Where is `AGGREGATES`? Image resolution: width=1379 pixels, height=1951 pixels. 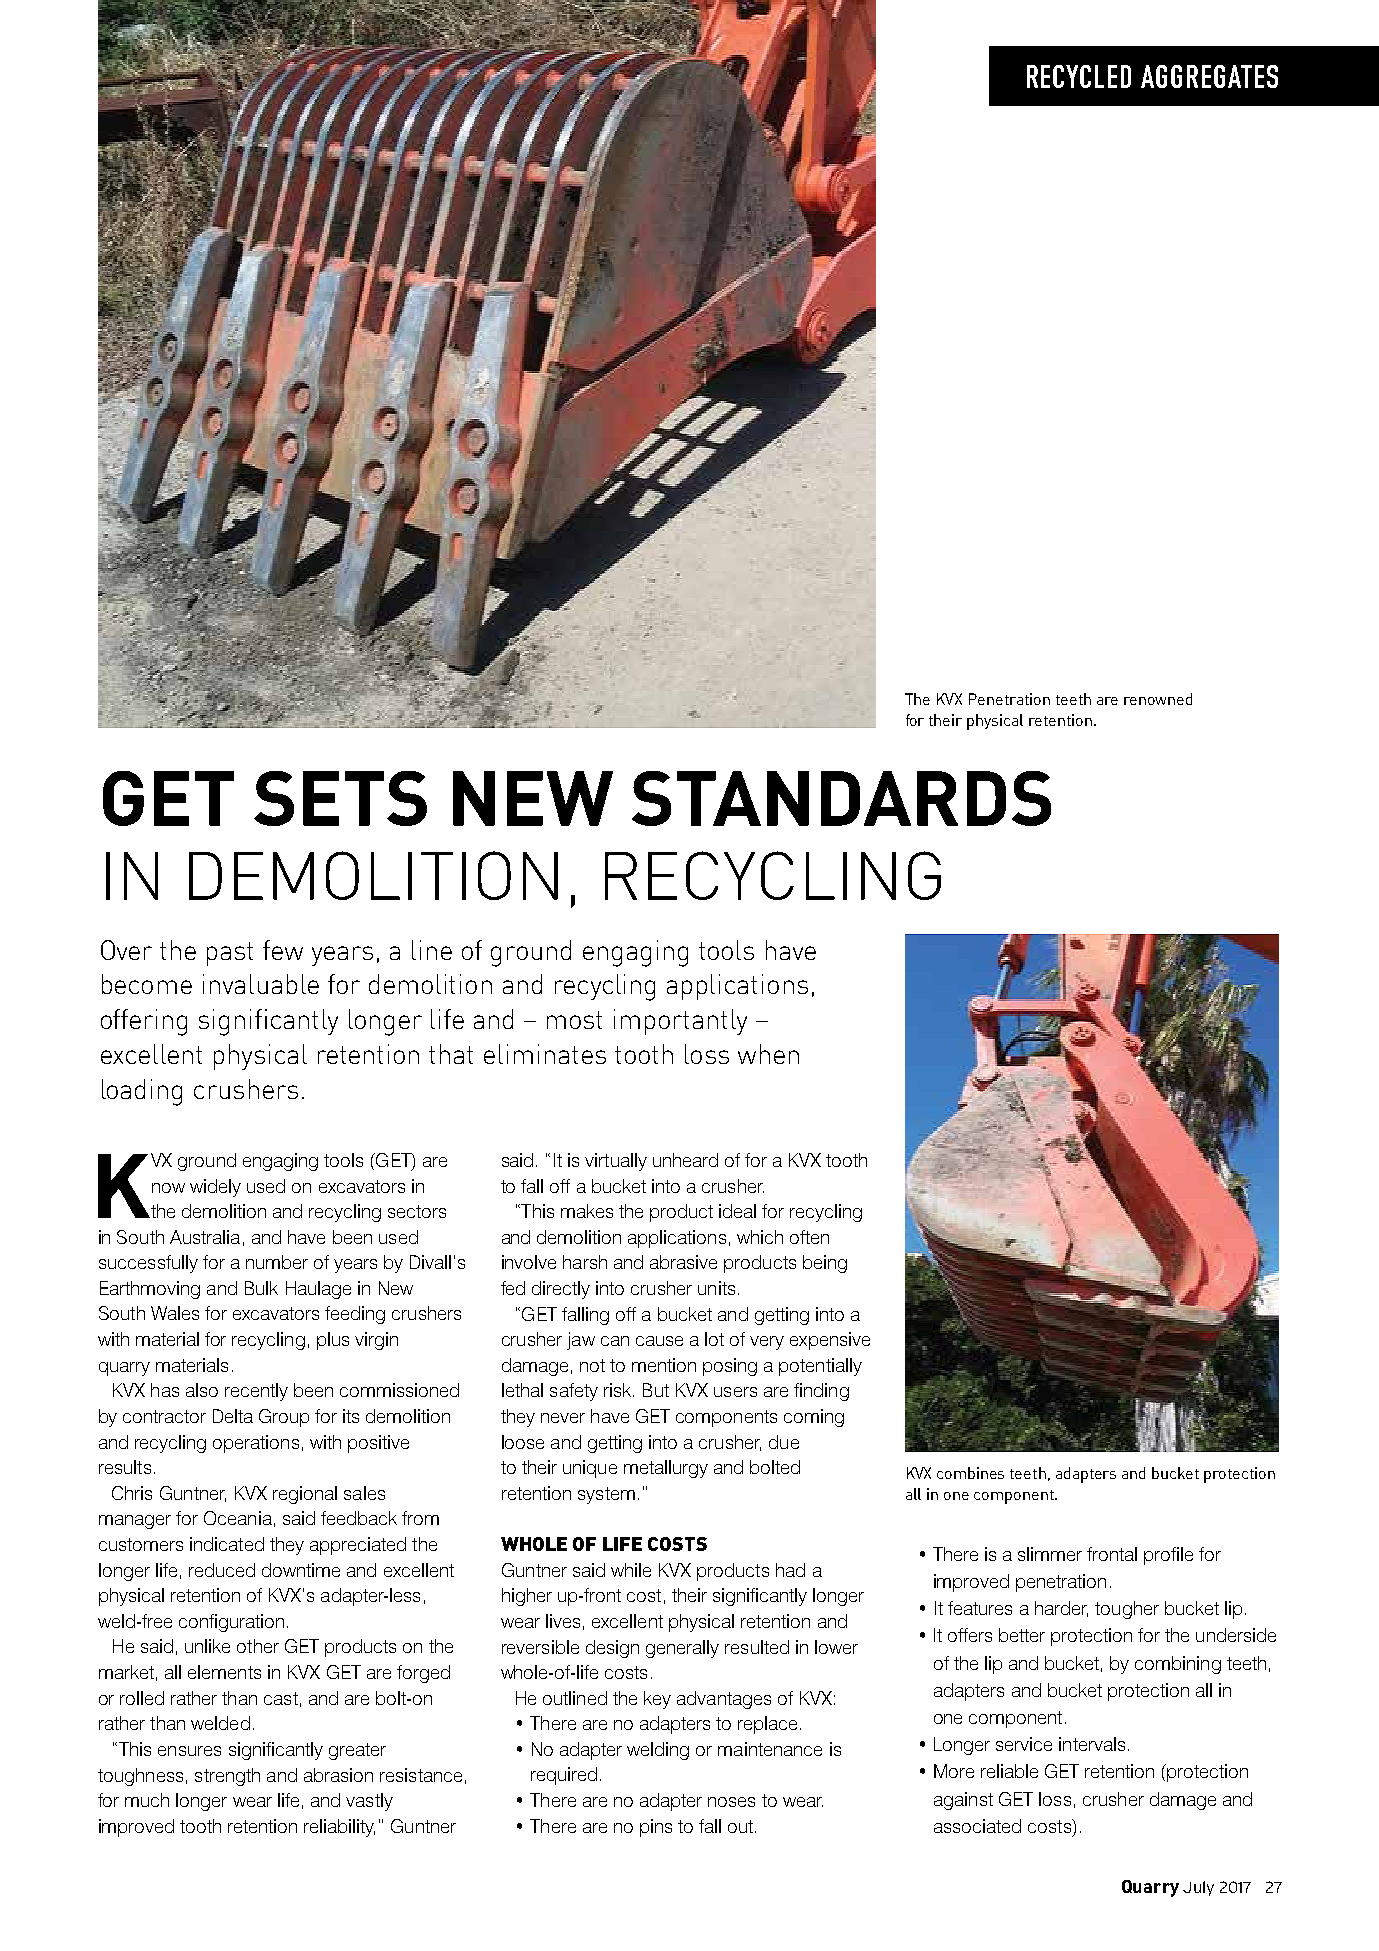
AGGREGATES is located at coordinates (1209, 76).
